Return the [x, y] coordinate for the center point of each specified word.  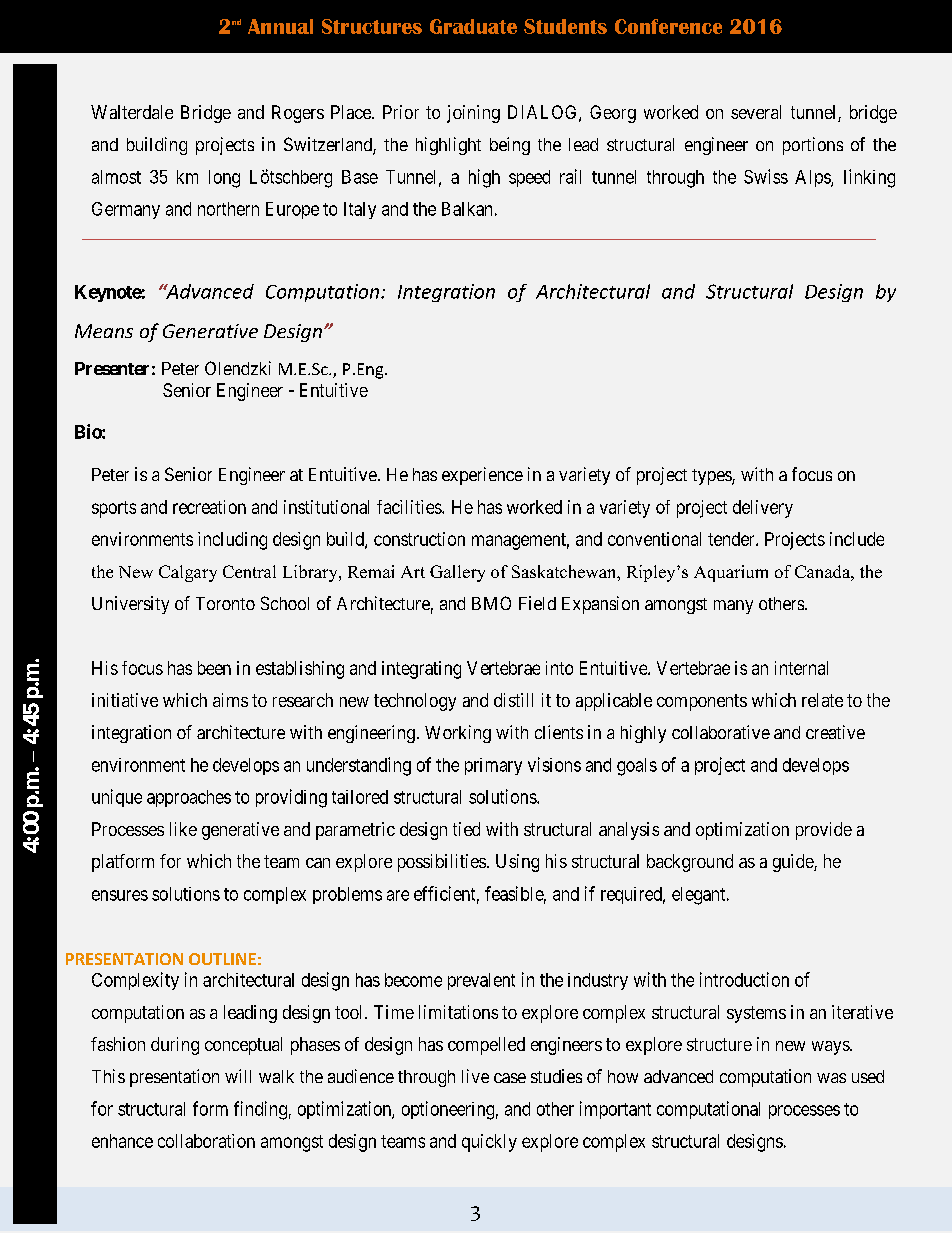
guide [794, 863]
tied [466, 829]
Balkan [467, 209]
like [183, 829]
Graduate [473, 26]
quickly [489, 1143]
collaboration [206, 1141]
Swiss [766, 176]
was [831, 1078]
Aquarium [731, 573]
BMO [491, 603]
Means [104, 331]
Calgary [188, 573]
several [756, 112]
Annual [280, 26]
